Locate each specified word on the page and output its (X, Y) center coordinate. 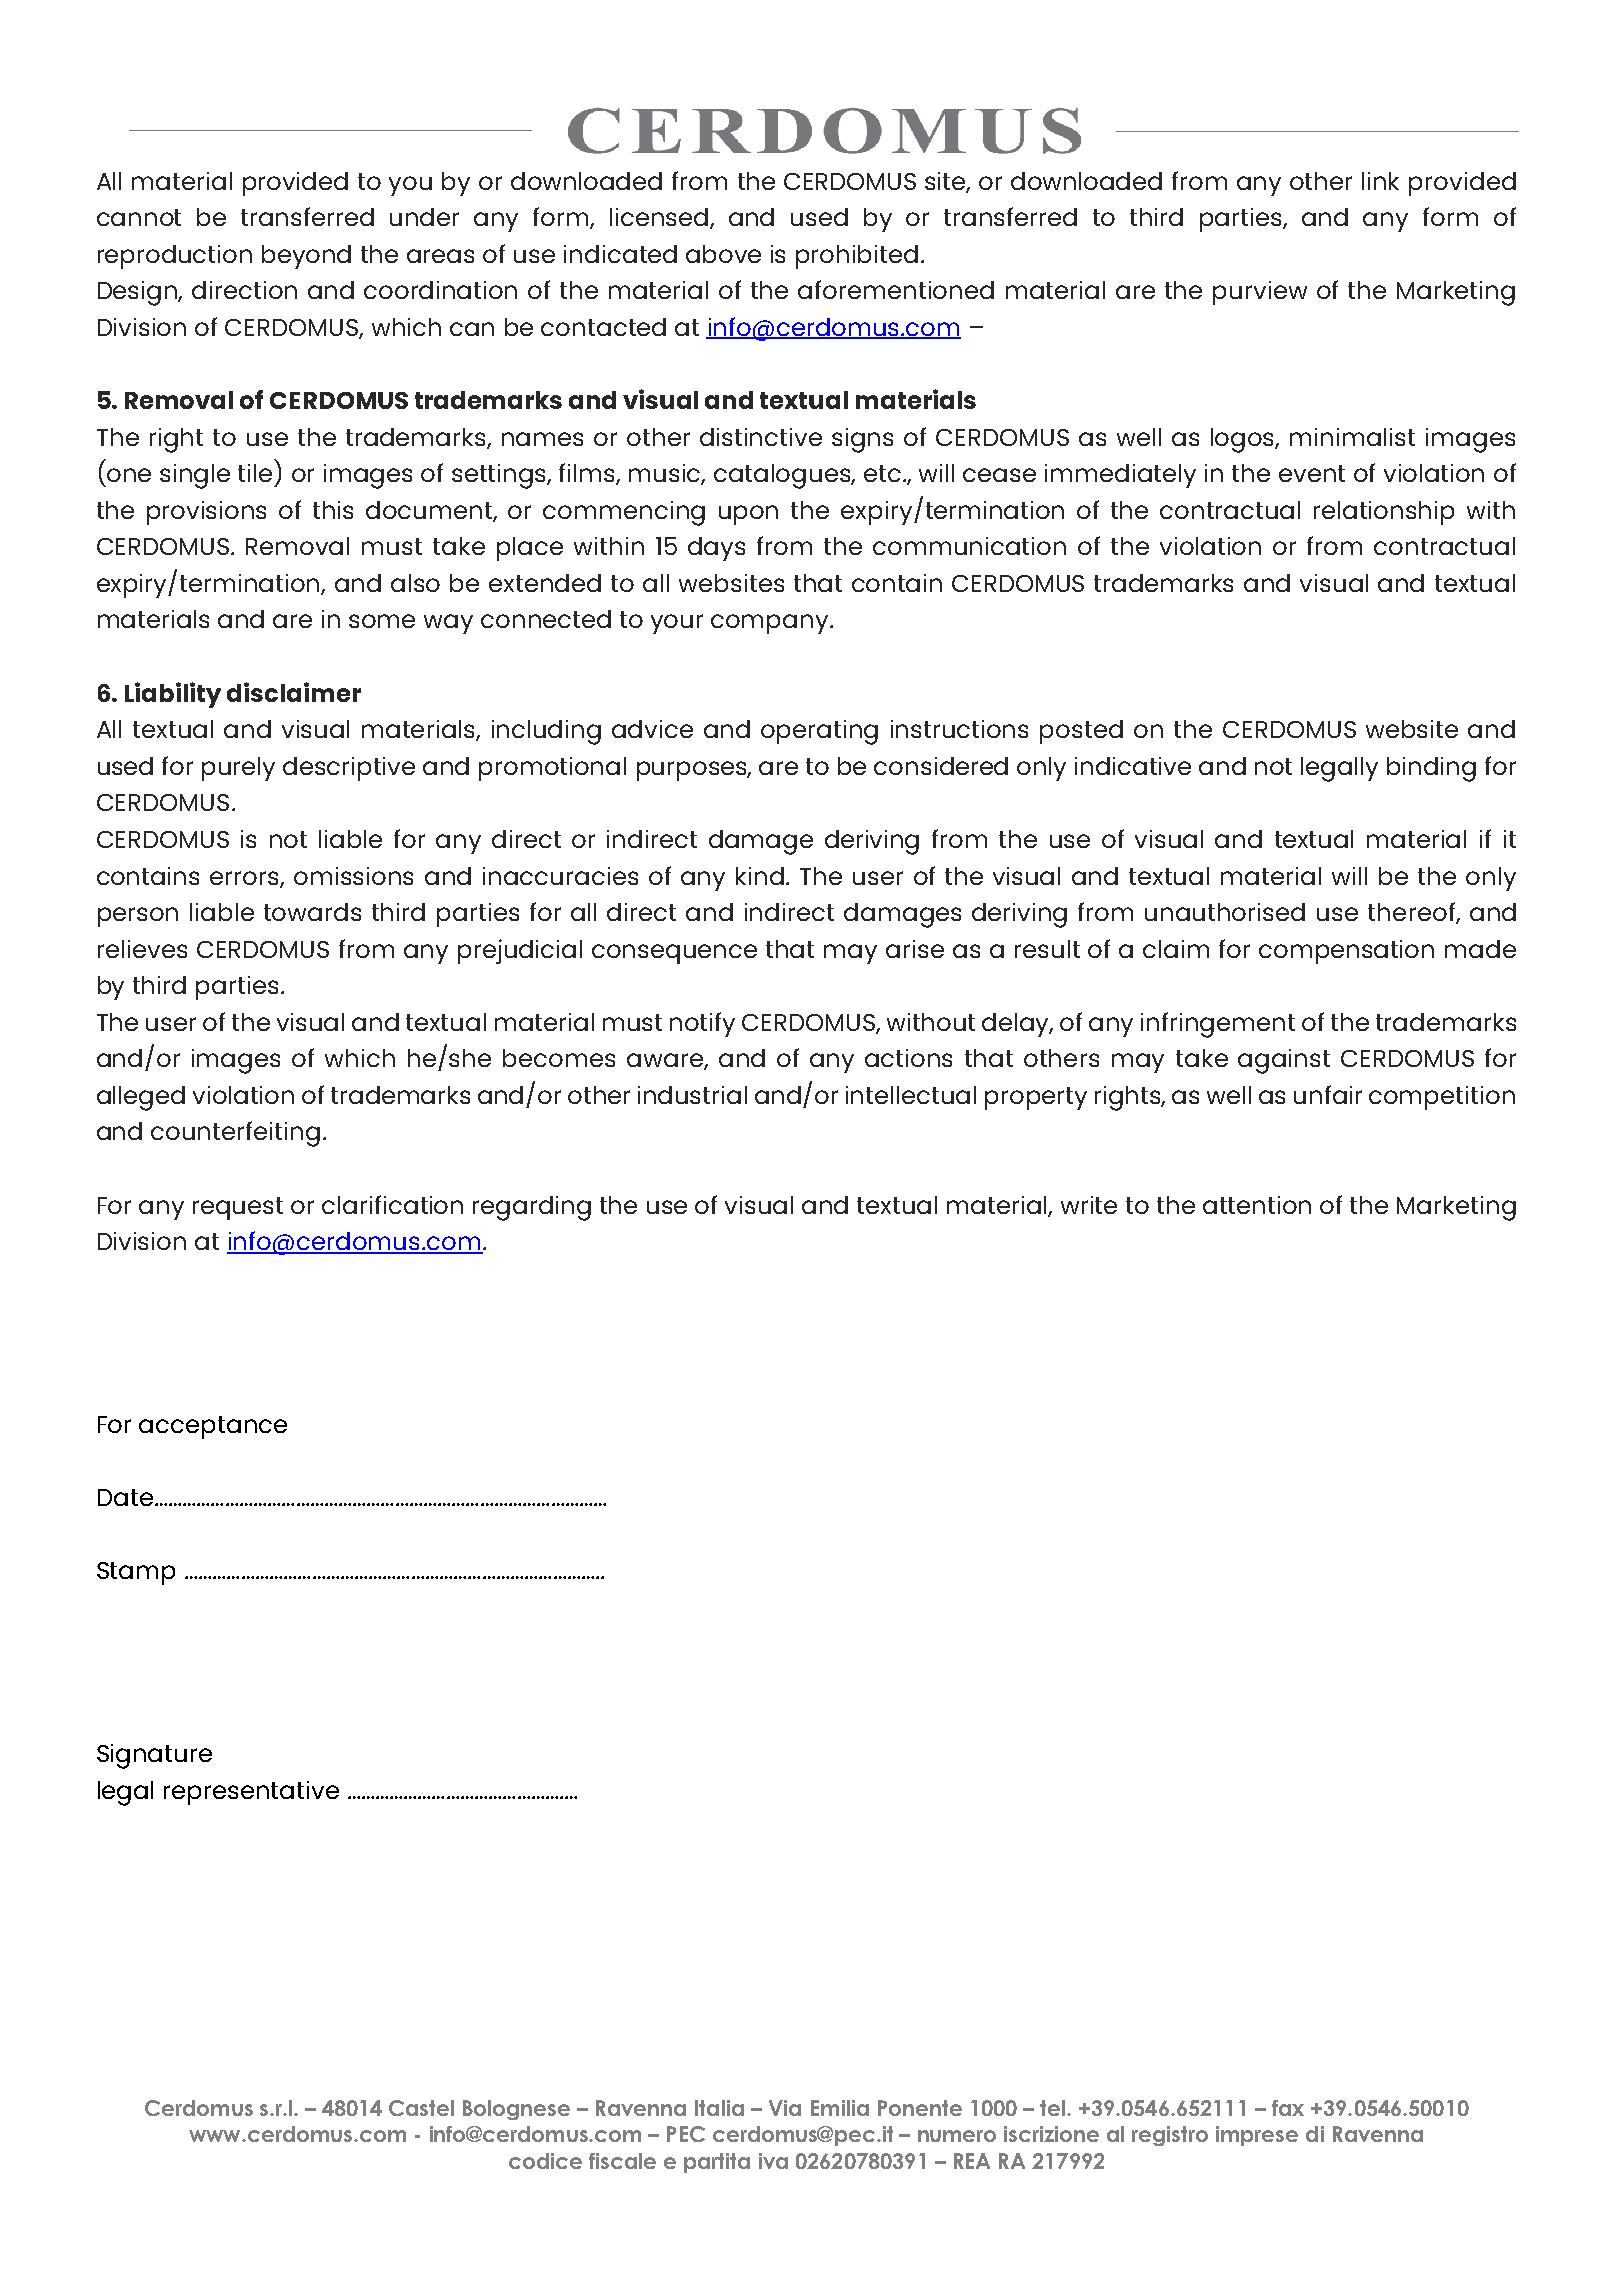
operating (819, 732)
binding (1431, 769)
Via (785, 2108)
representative (251, 1793)
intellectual (911, 1095)
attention (1257, 1205)
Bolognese (516, 2110)
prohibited (857, 257)
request (238, 1208)
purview (1260, 293)
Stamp (136, 1573)
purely (238, 769)
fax (1288, 2108)
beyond (306, 257)
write (1089, 1205)
